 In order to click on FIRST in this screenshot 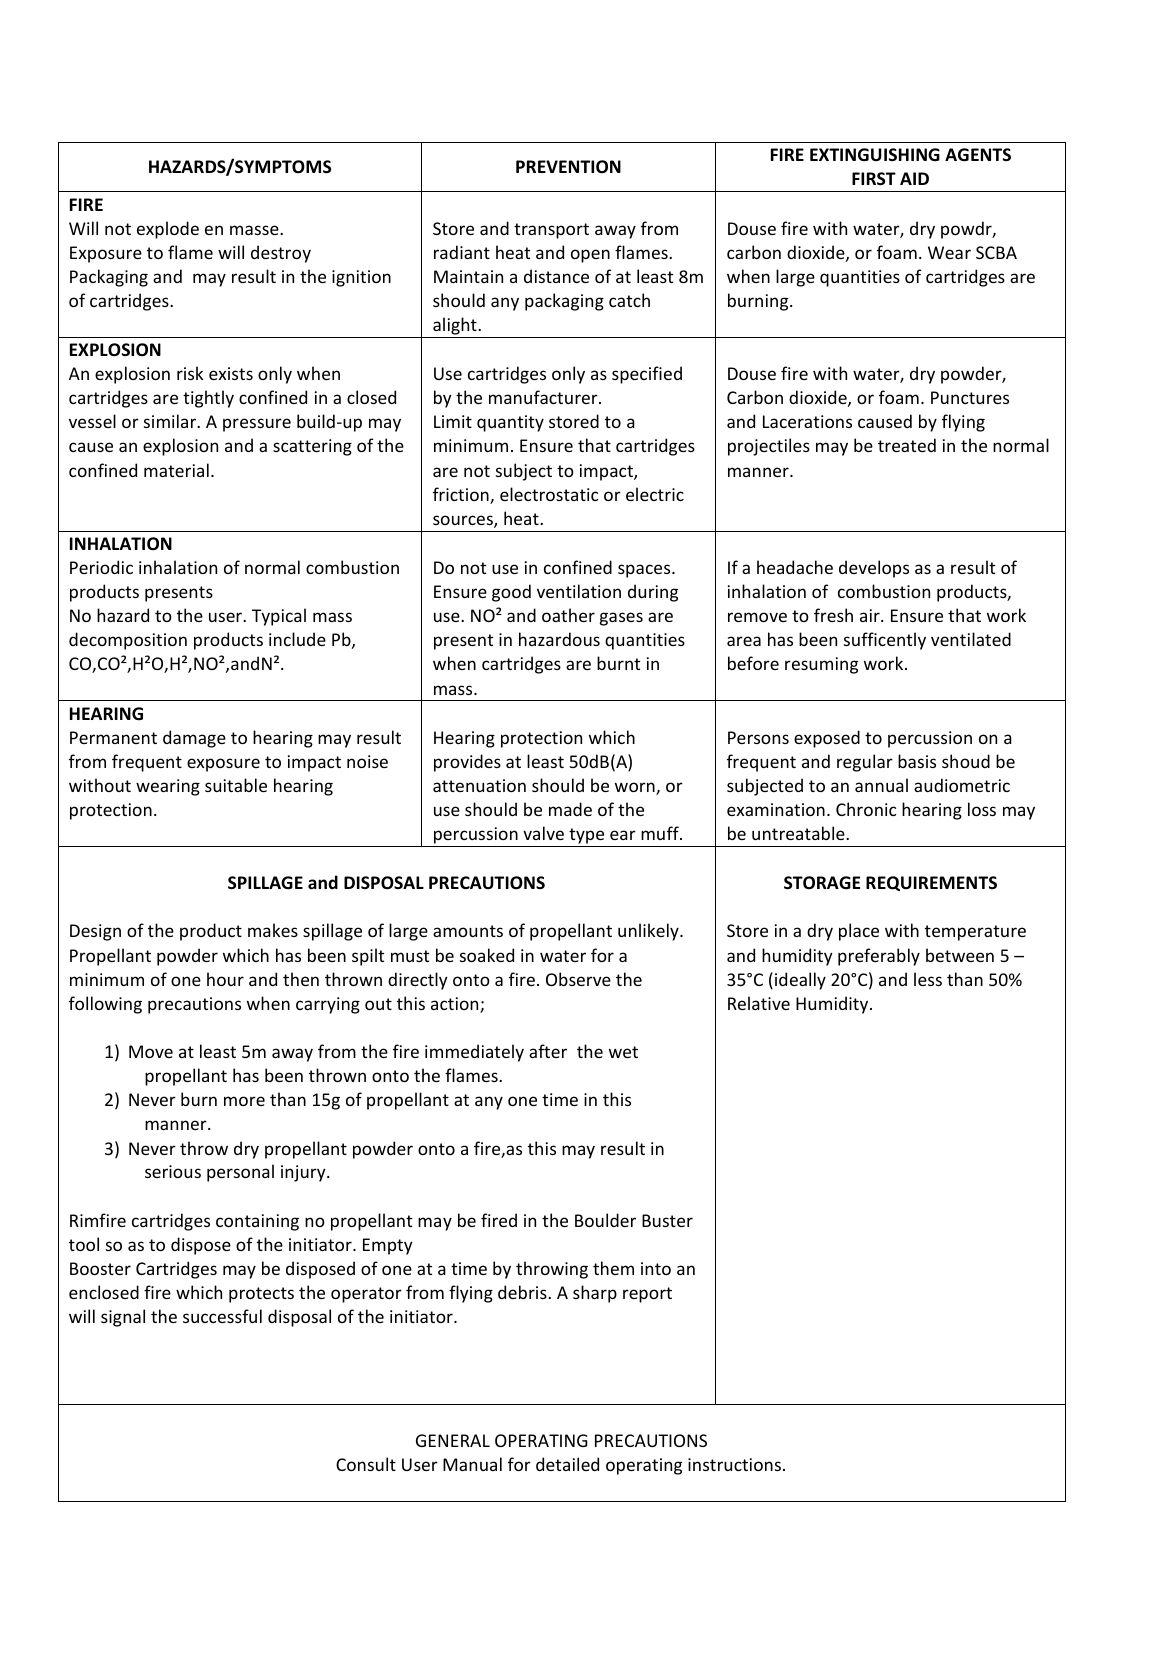, I will do `click(874, 179)`.
